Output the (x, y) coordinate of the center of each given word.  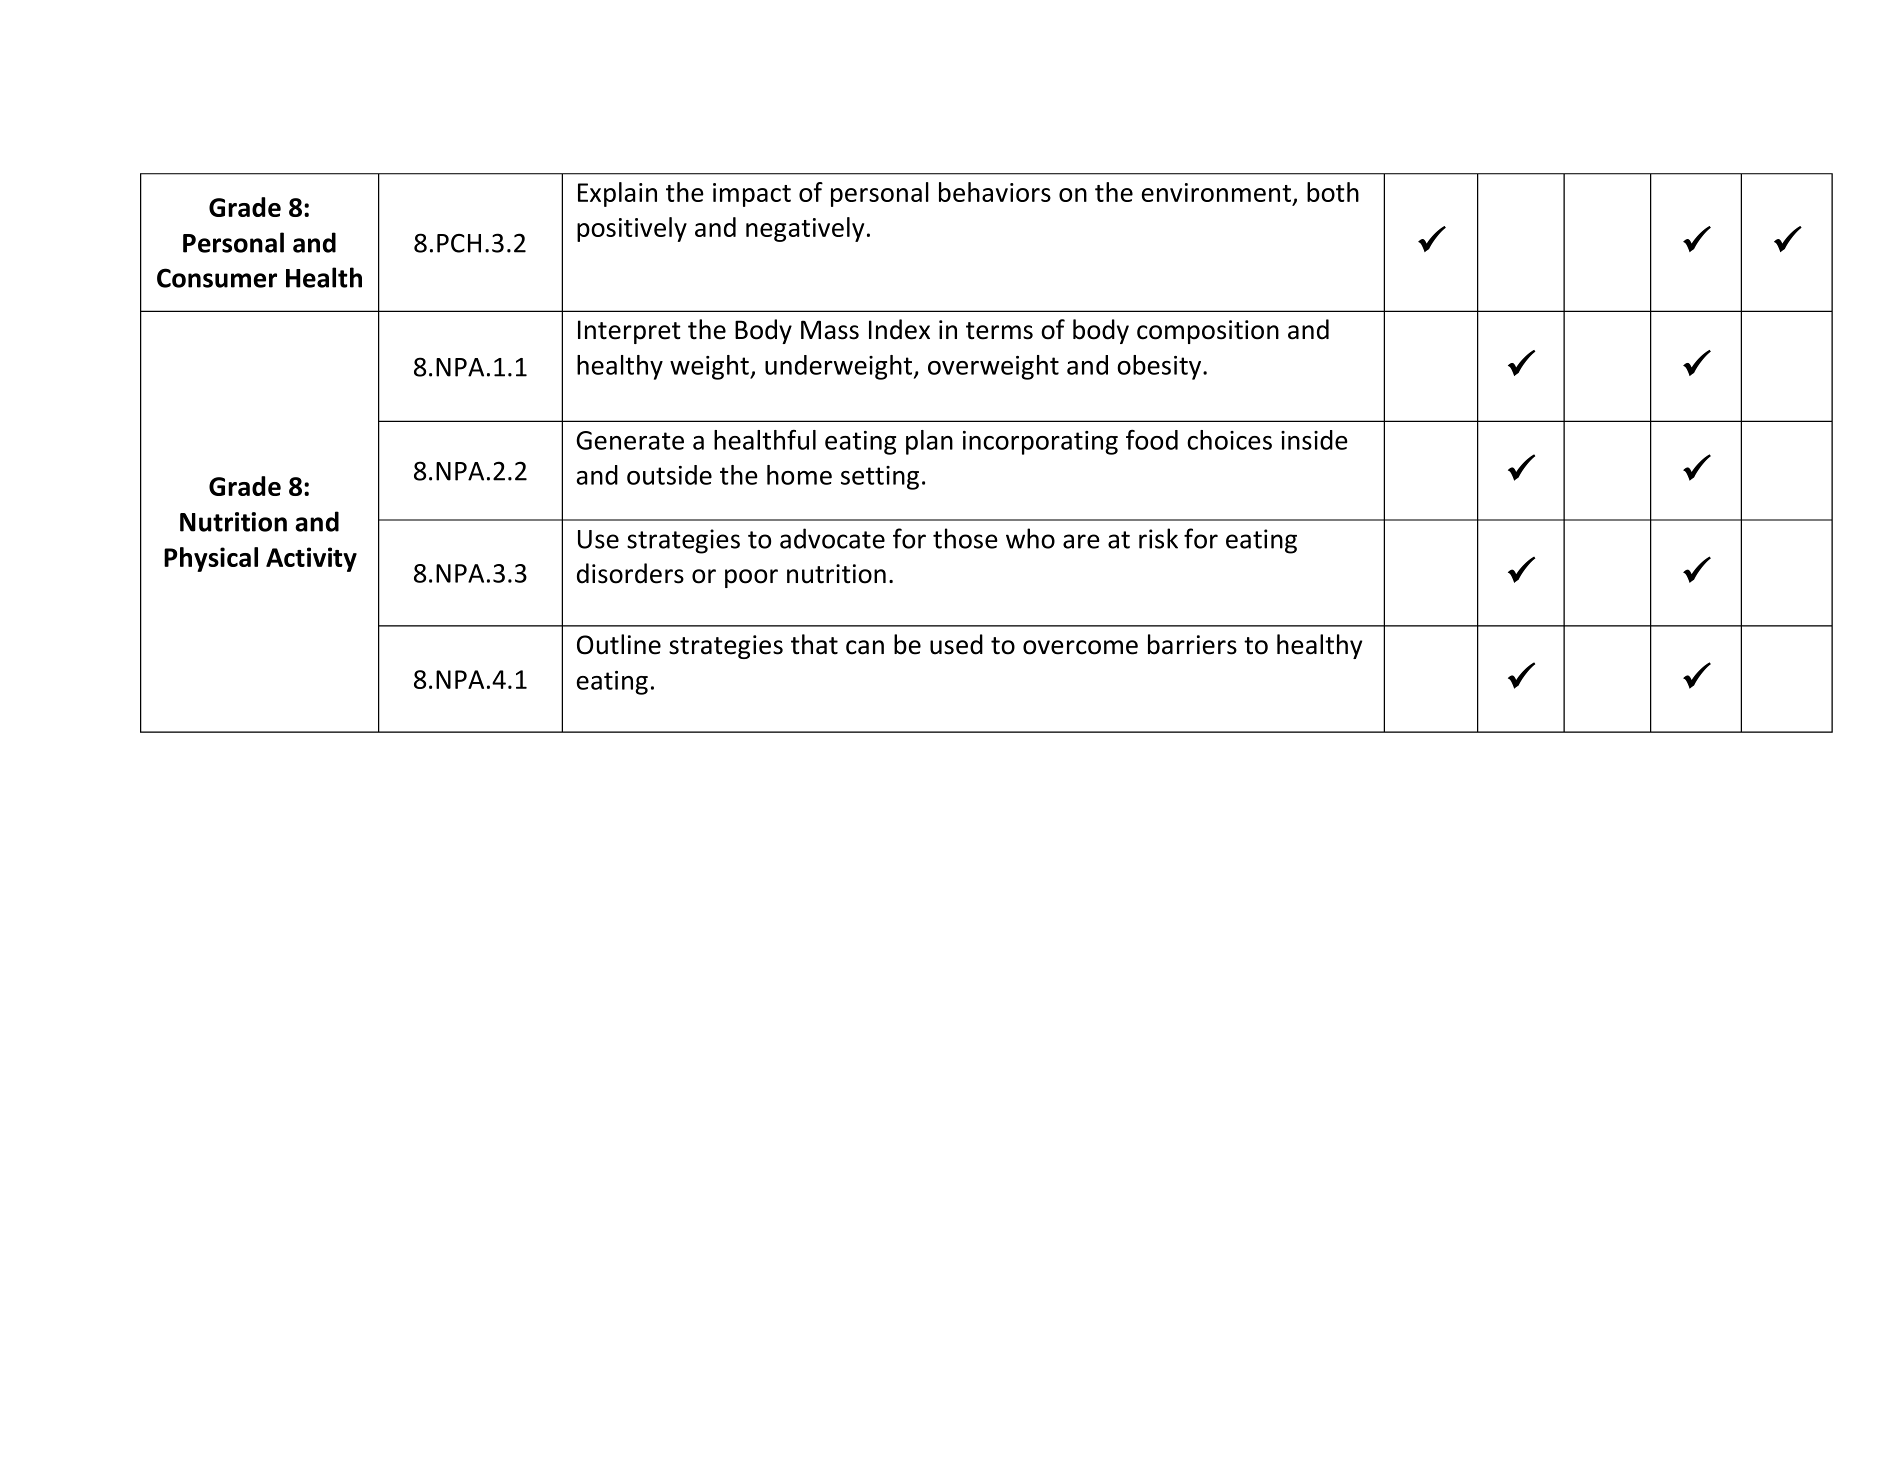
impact (752, 195)
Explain (617, 194)
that (814, 644)
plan (929, 442)
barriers (1192, 644)
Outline (619, 644)
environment (1216, 192)
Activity (311, 559)
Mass (830, 330)
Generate (630, 440)
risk (1158, 538)
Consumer (217, 278)
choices (1229, 440)
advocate (832, 538)
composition (1208, 332)
